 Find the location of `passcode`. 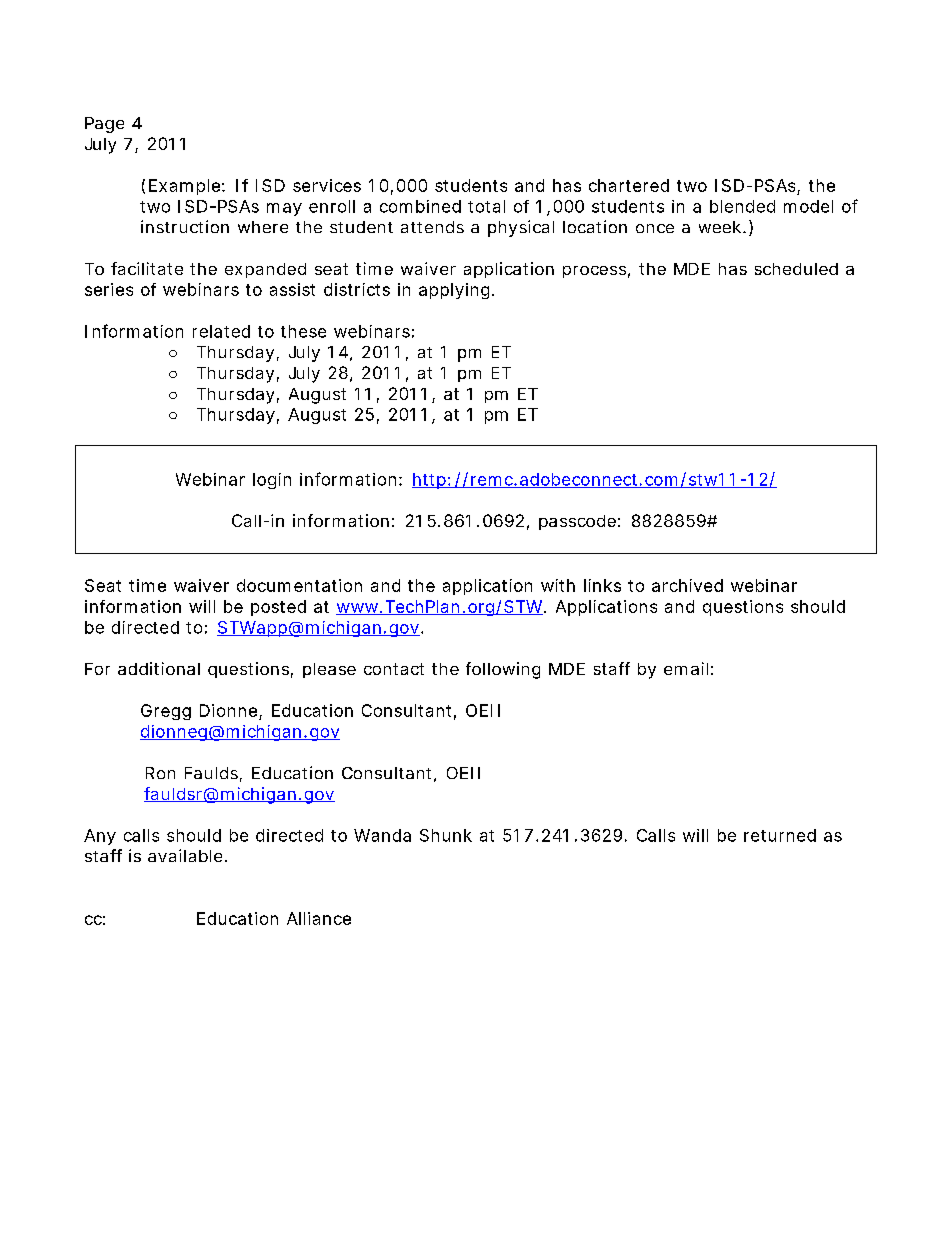

passcode is located at coordinates (577, 522).
